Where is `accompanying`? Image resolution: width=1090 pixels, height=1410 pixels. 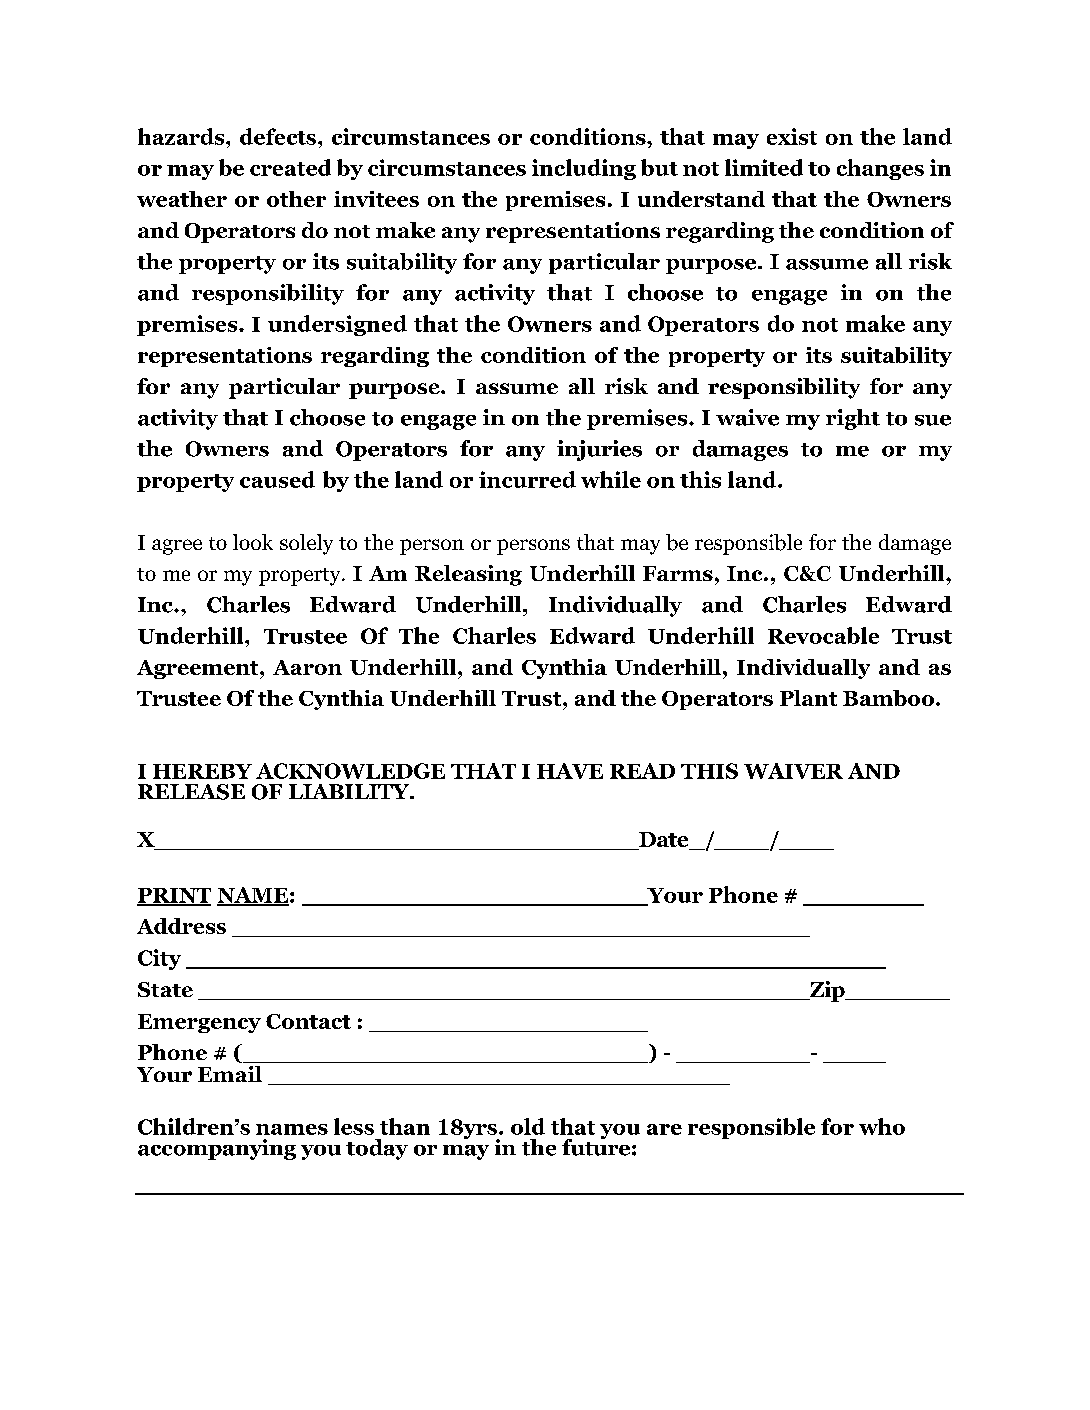 accompanying is located at coordinates (217, 1149).
